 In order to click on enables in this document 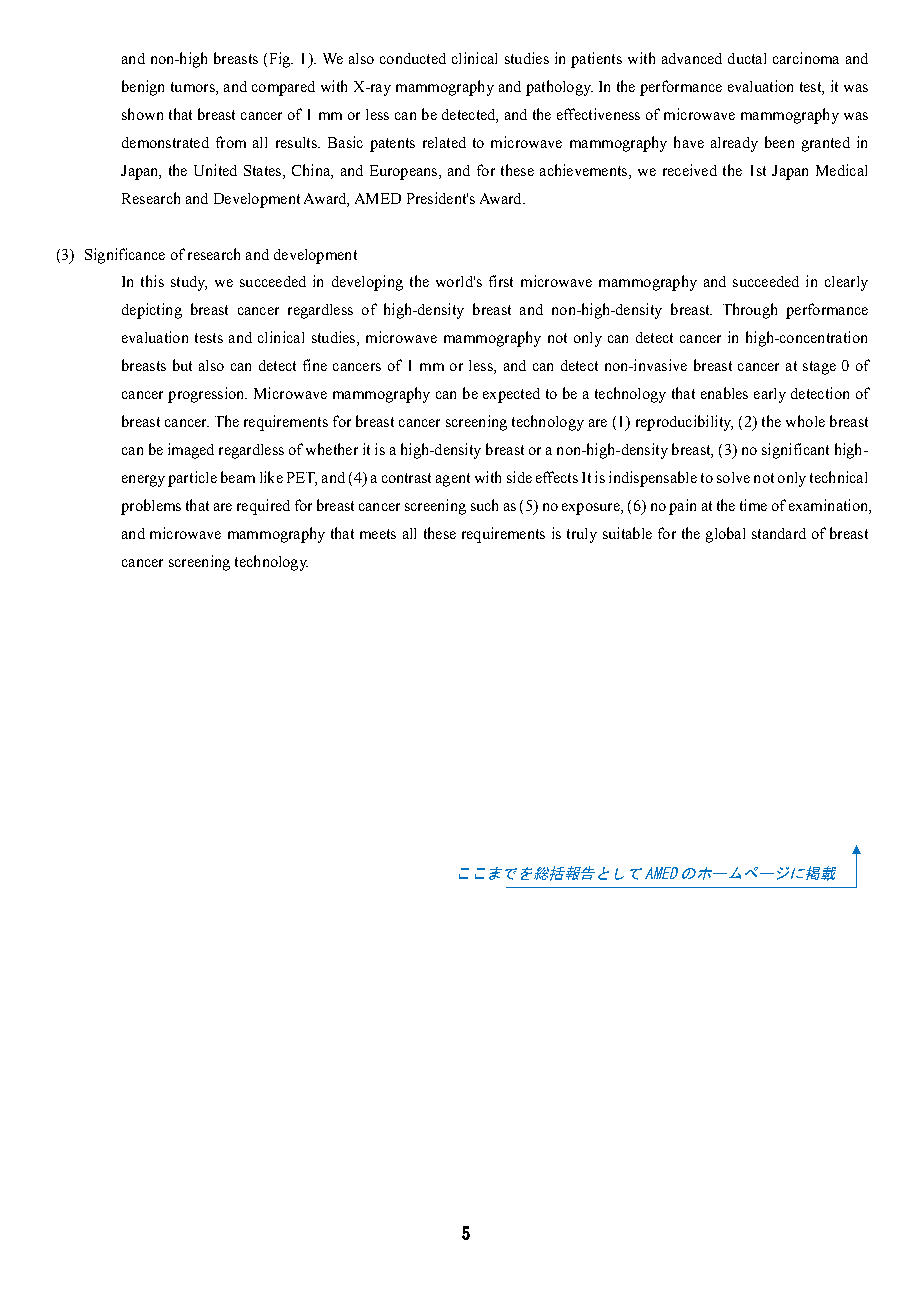, I will do `click(724, 393)`.
